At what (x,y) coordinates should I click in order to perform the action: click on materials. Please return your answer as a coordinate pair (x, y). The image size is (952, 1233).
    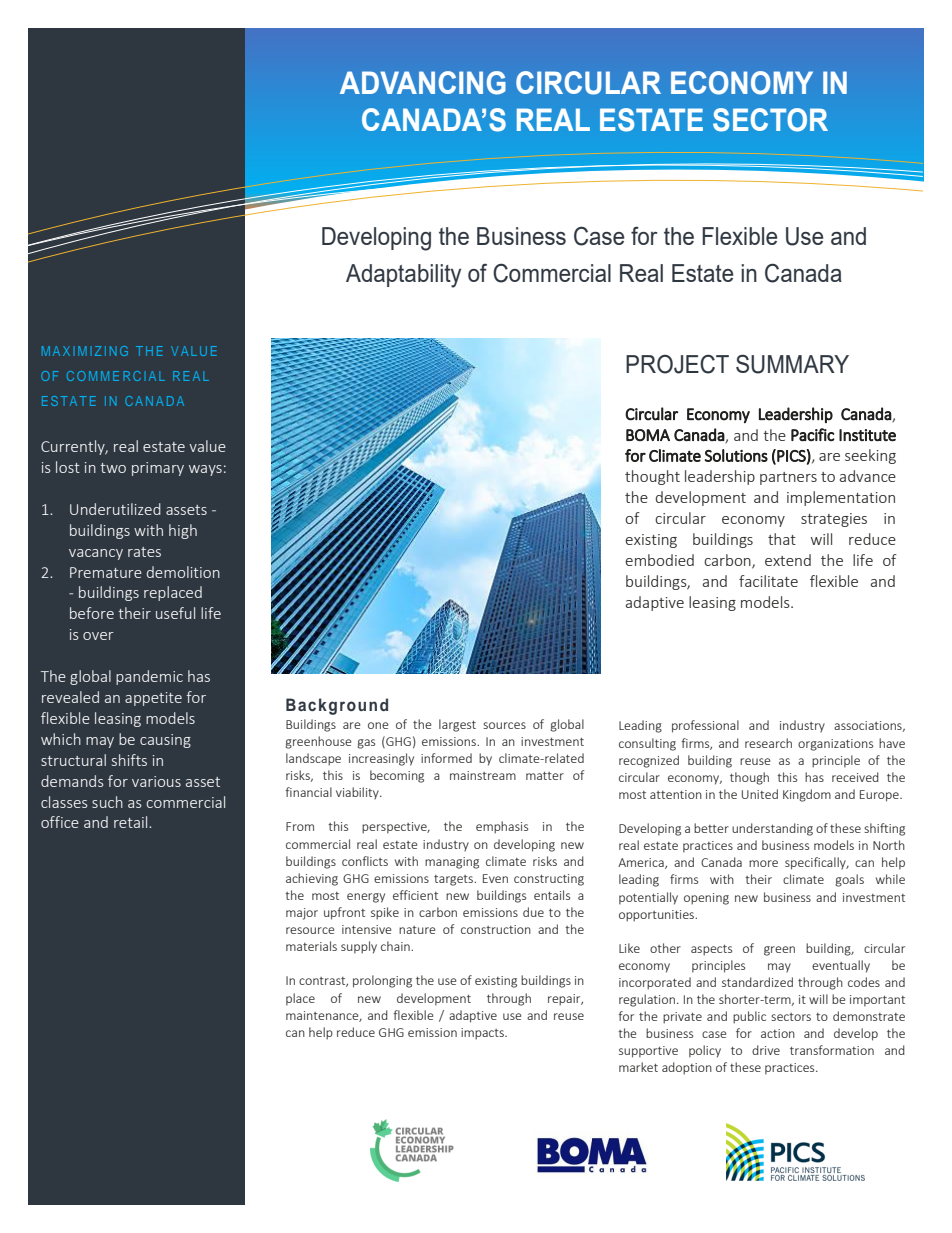
    Looking at the image, I should click on (311, 946).
